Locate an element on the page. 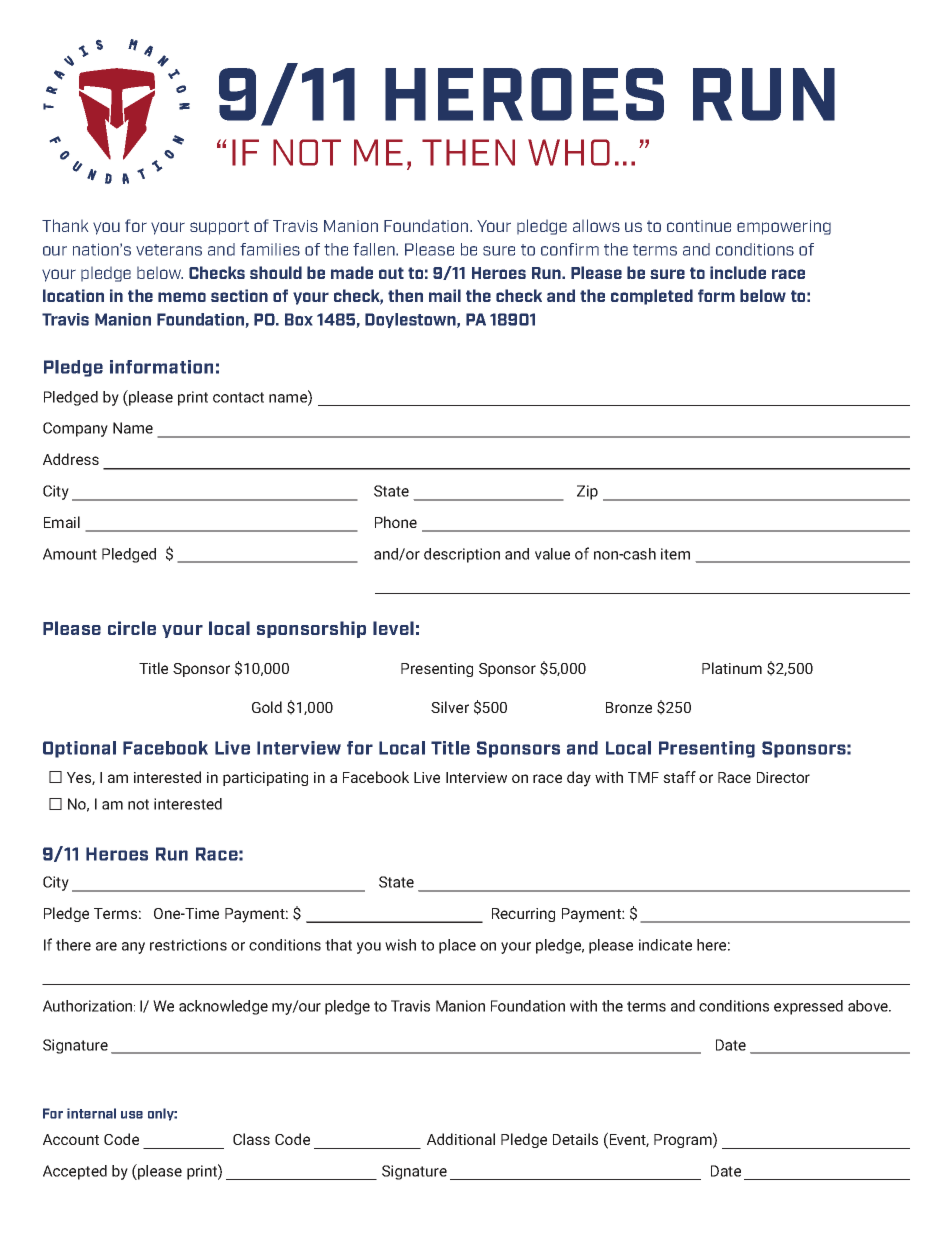  empowering is located at coordinates (784, 227).
